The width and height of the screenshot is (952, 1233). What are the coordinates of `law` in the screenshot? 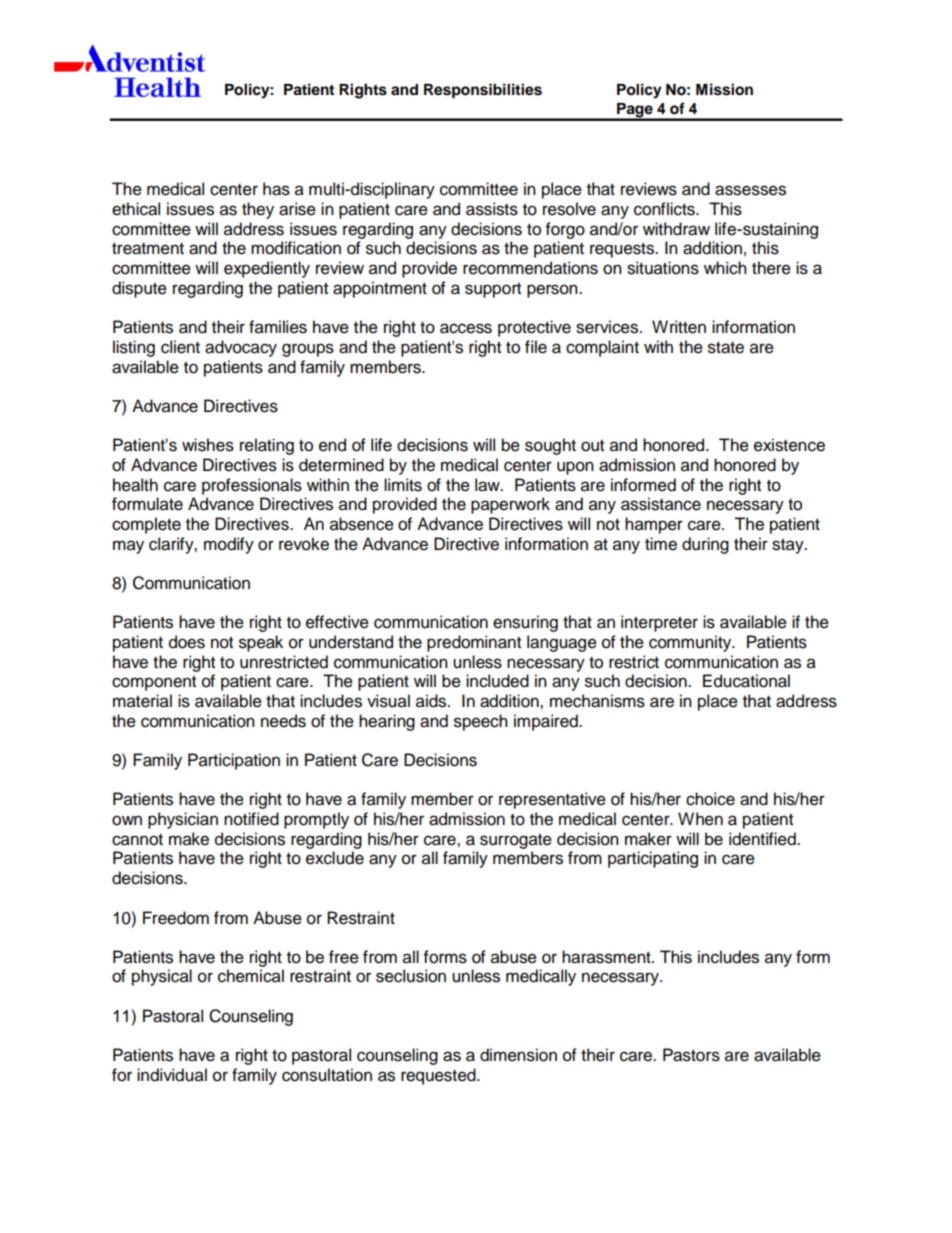 It's located at (488, 485).
